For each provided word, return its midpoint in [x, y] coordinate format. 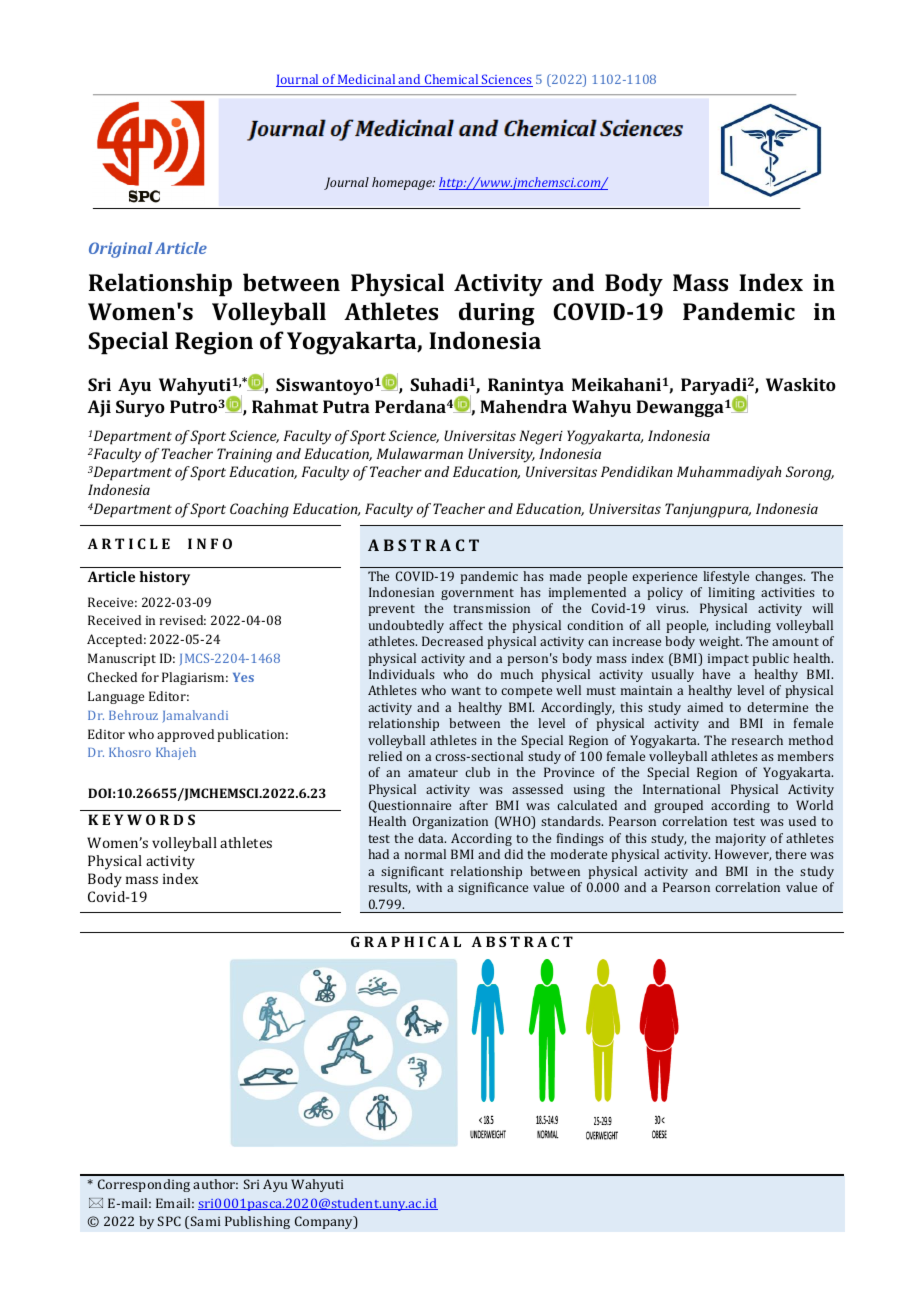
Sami [205, 1221]
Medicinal [367, 80]
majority [741, 840]
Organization [450, 822]
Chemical [452, 80]
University [501, 455]
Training [244, 455]
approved [185, 735]
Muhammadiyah [729, 473]
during [497, 314]
